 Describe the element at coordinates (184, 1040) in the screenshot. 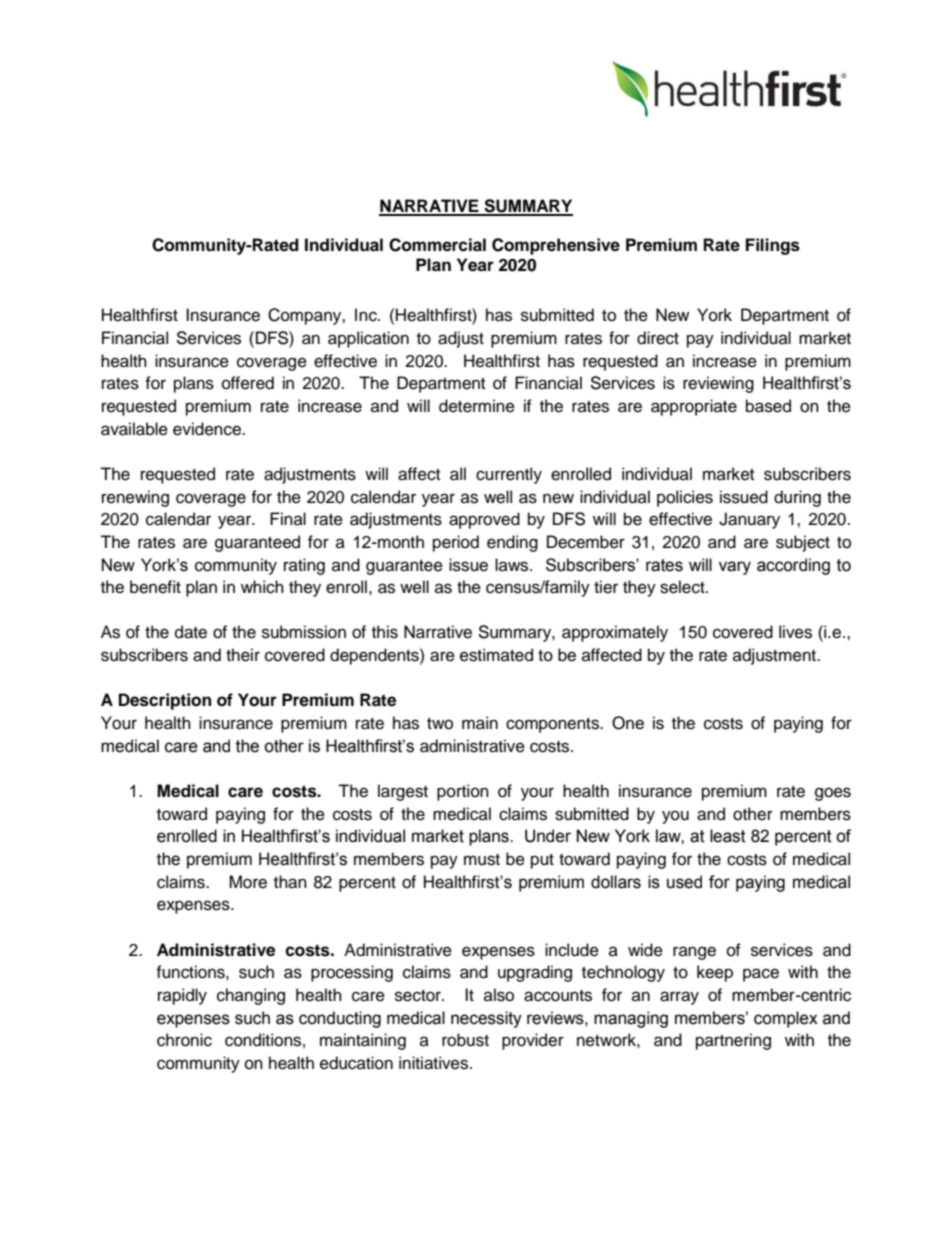

I see `chronic` at that location.
